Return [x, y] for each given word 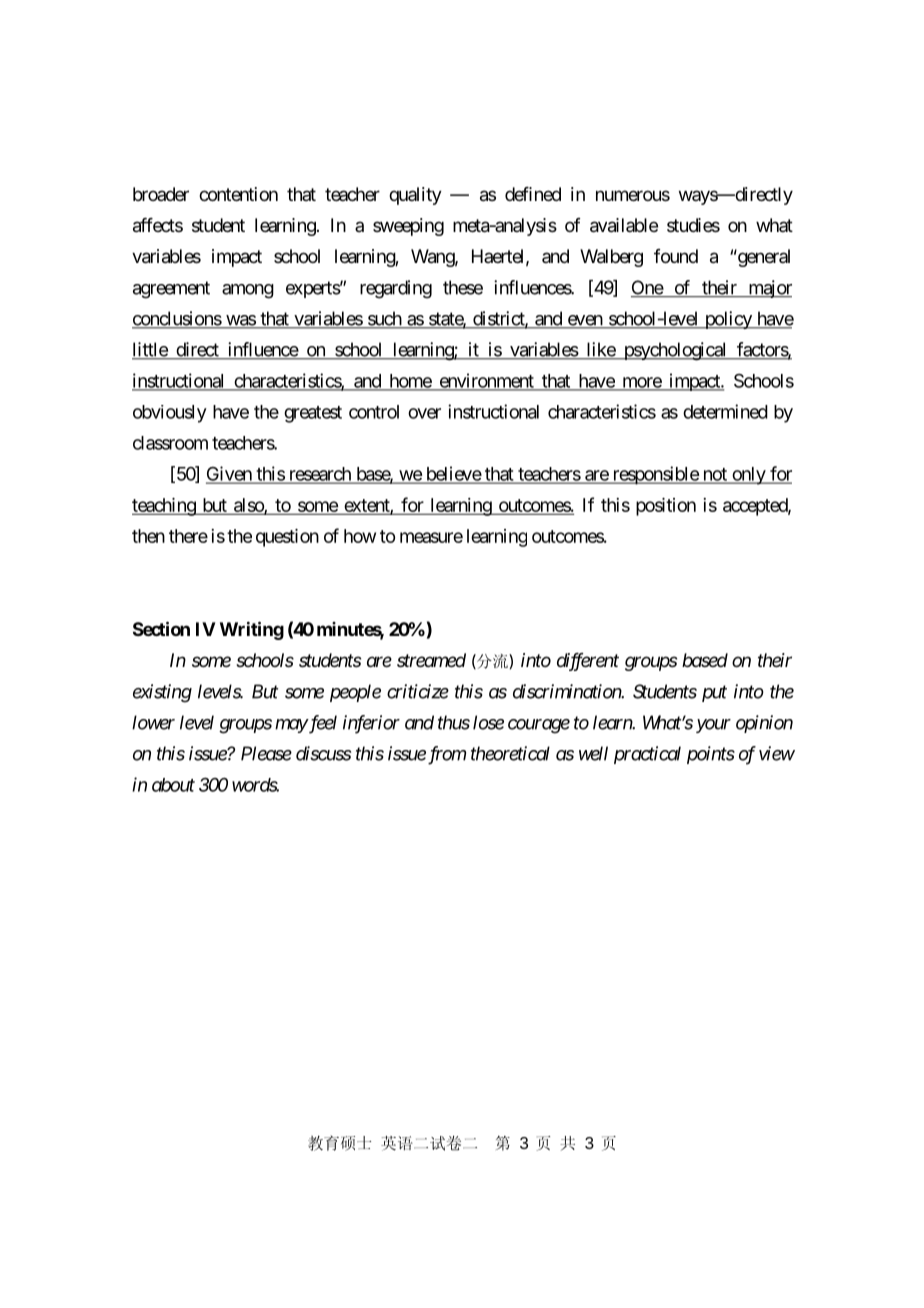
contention [238, 194]
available [624, 225]
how [360, 536]
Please [266, 753]
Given [229, 474]
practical [647, 755]
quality [415, 196]
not [714, 475]
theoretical [510, 753]
